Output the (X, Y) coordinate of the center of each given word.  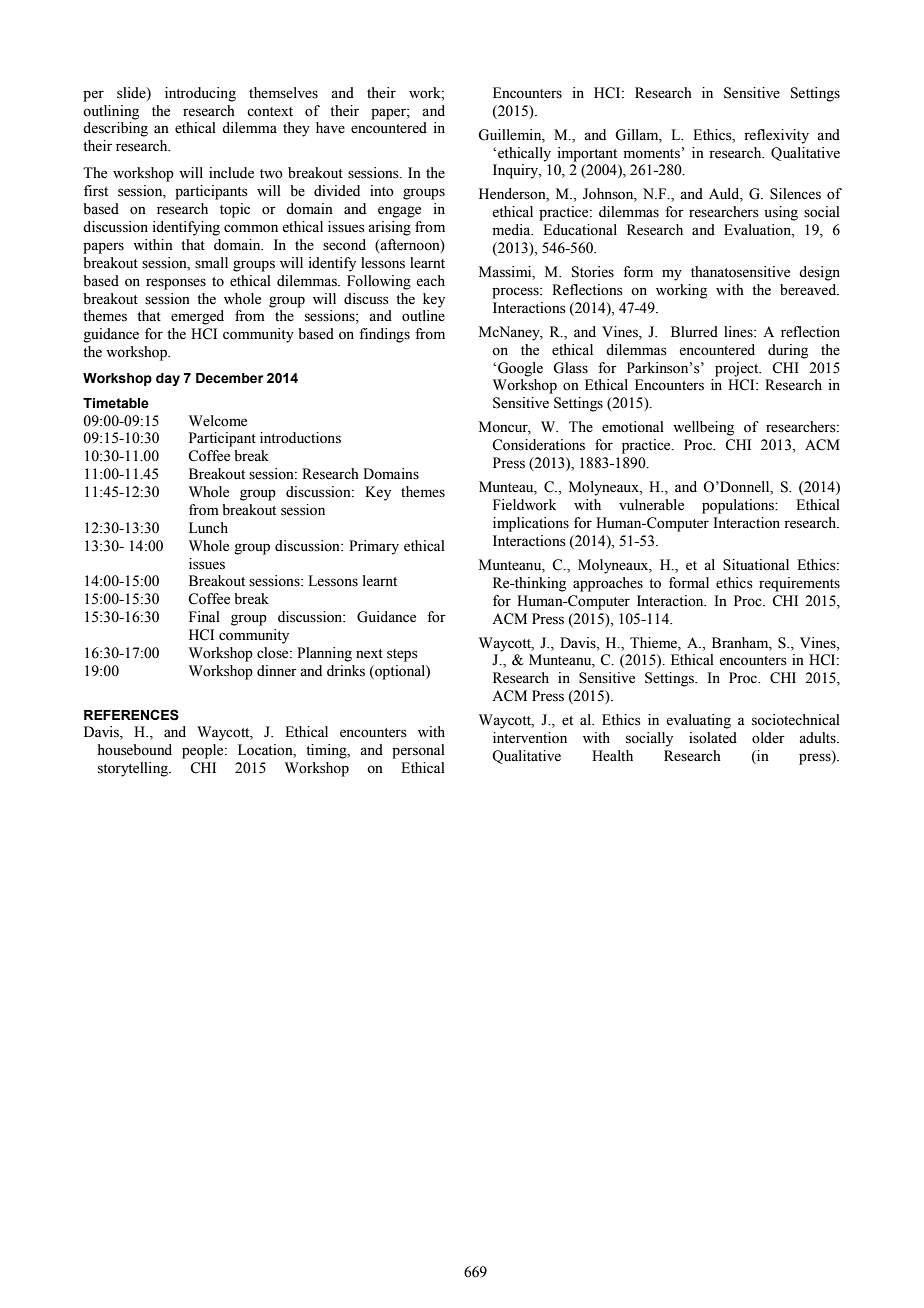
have (330, 128)
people (204, 751)
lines (739, 332)
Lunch (208, 527)
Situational (756, 565)
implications (531, 524)
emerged (197, 317)
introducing (200, 94)
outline (423, 316)
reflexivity (776, 136)
